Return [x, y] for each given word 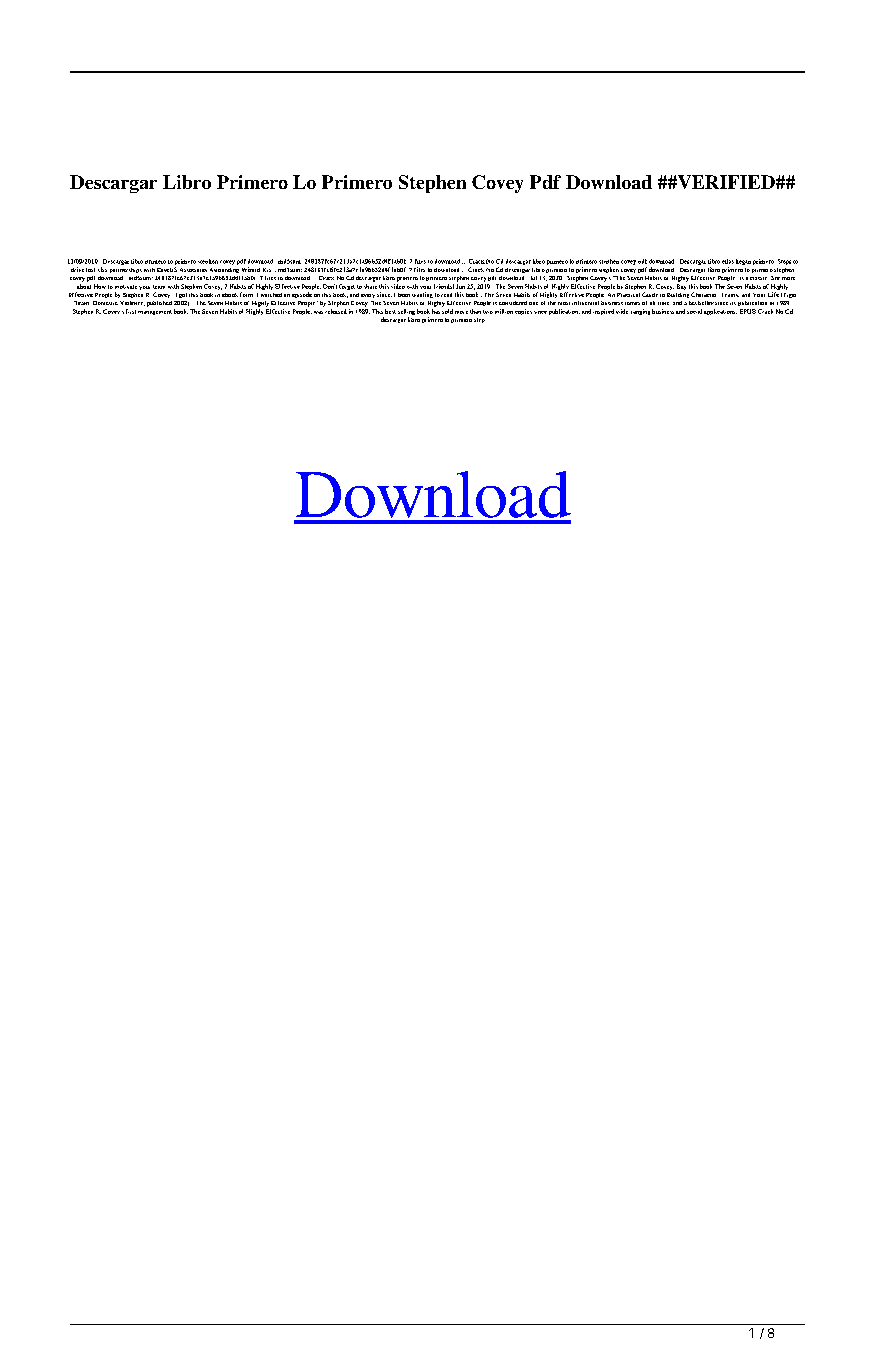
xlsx [102, 269]
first [131, 311]
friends [444, 286]
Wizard [251, 269]
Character [703, 294]
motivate [126, 287]
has [436, 311]
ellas [728, 261]
